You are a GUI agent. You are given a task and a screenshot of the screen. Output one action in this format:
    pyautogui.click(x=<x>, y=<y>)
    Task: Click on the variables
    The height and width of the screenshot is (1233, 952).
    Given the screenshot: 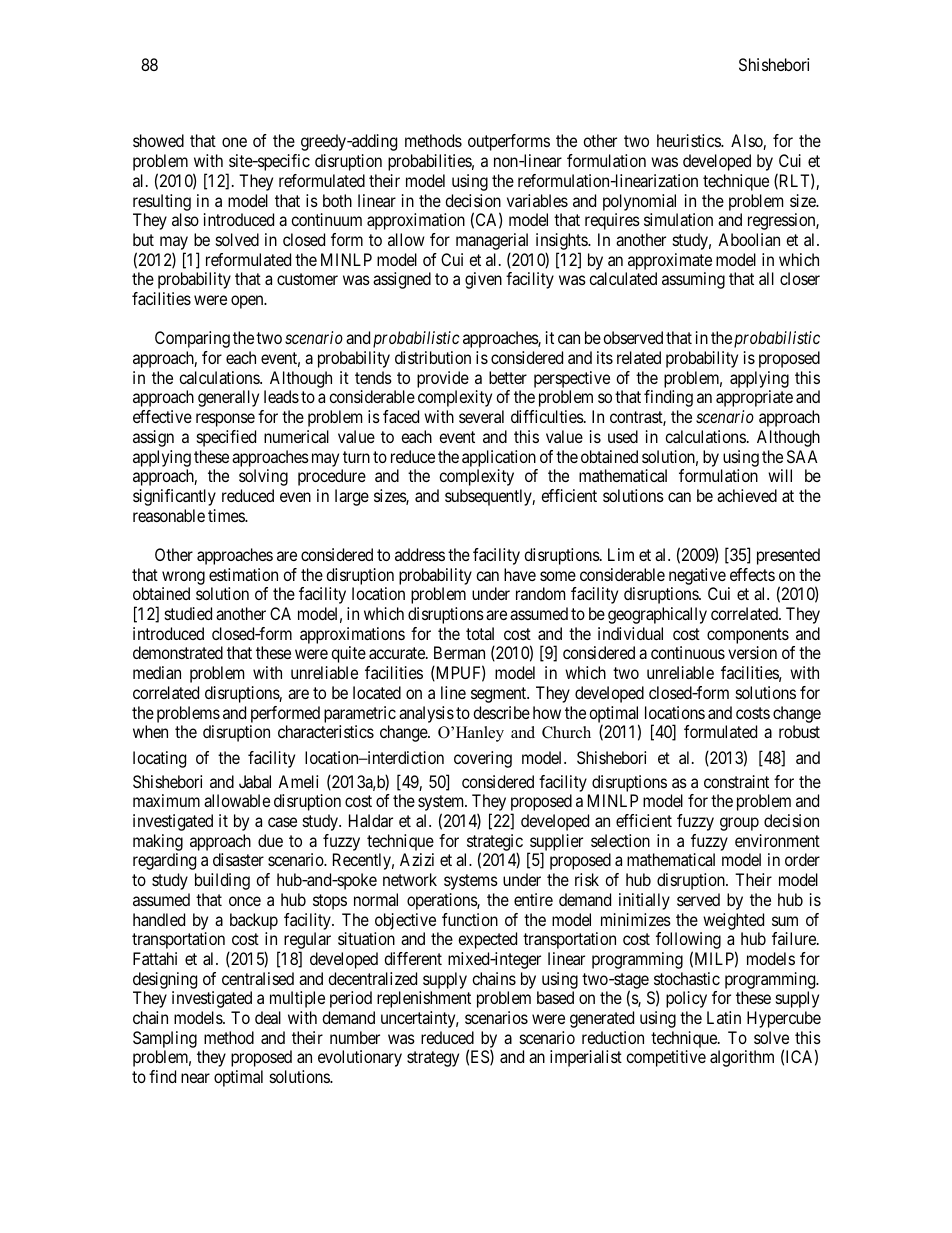 What is the action you would take?
    pyautogui.click(x=537, y=200)
